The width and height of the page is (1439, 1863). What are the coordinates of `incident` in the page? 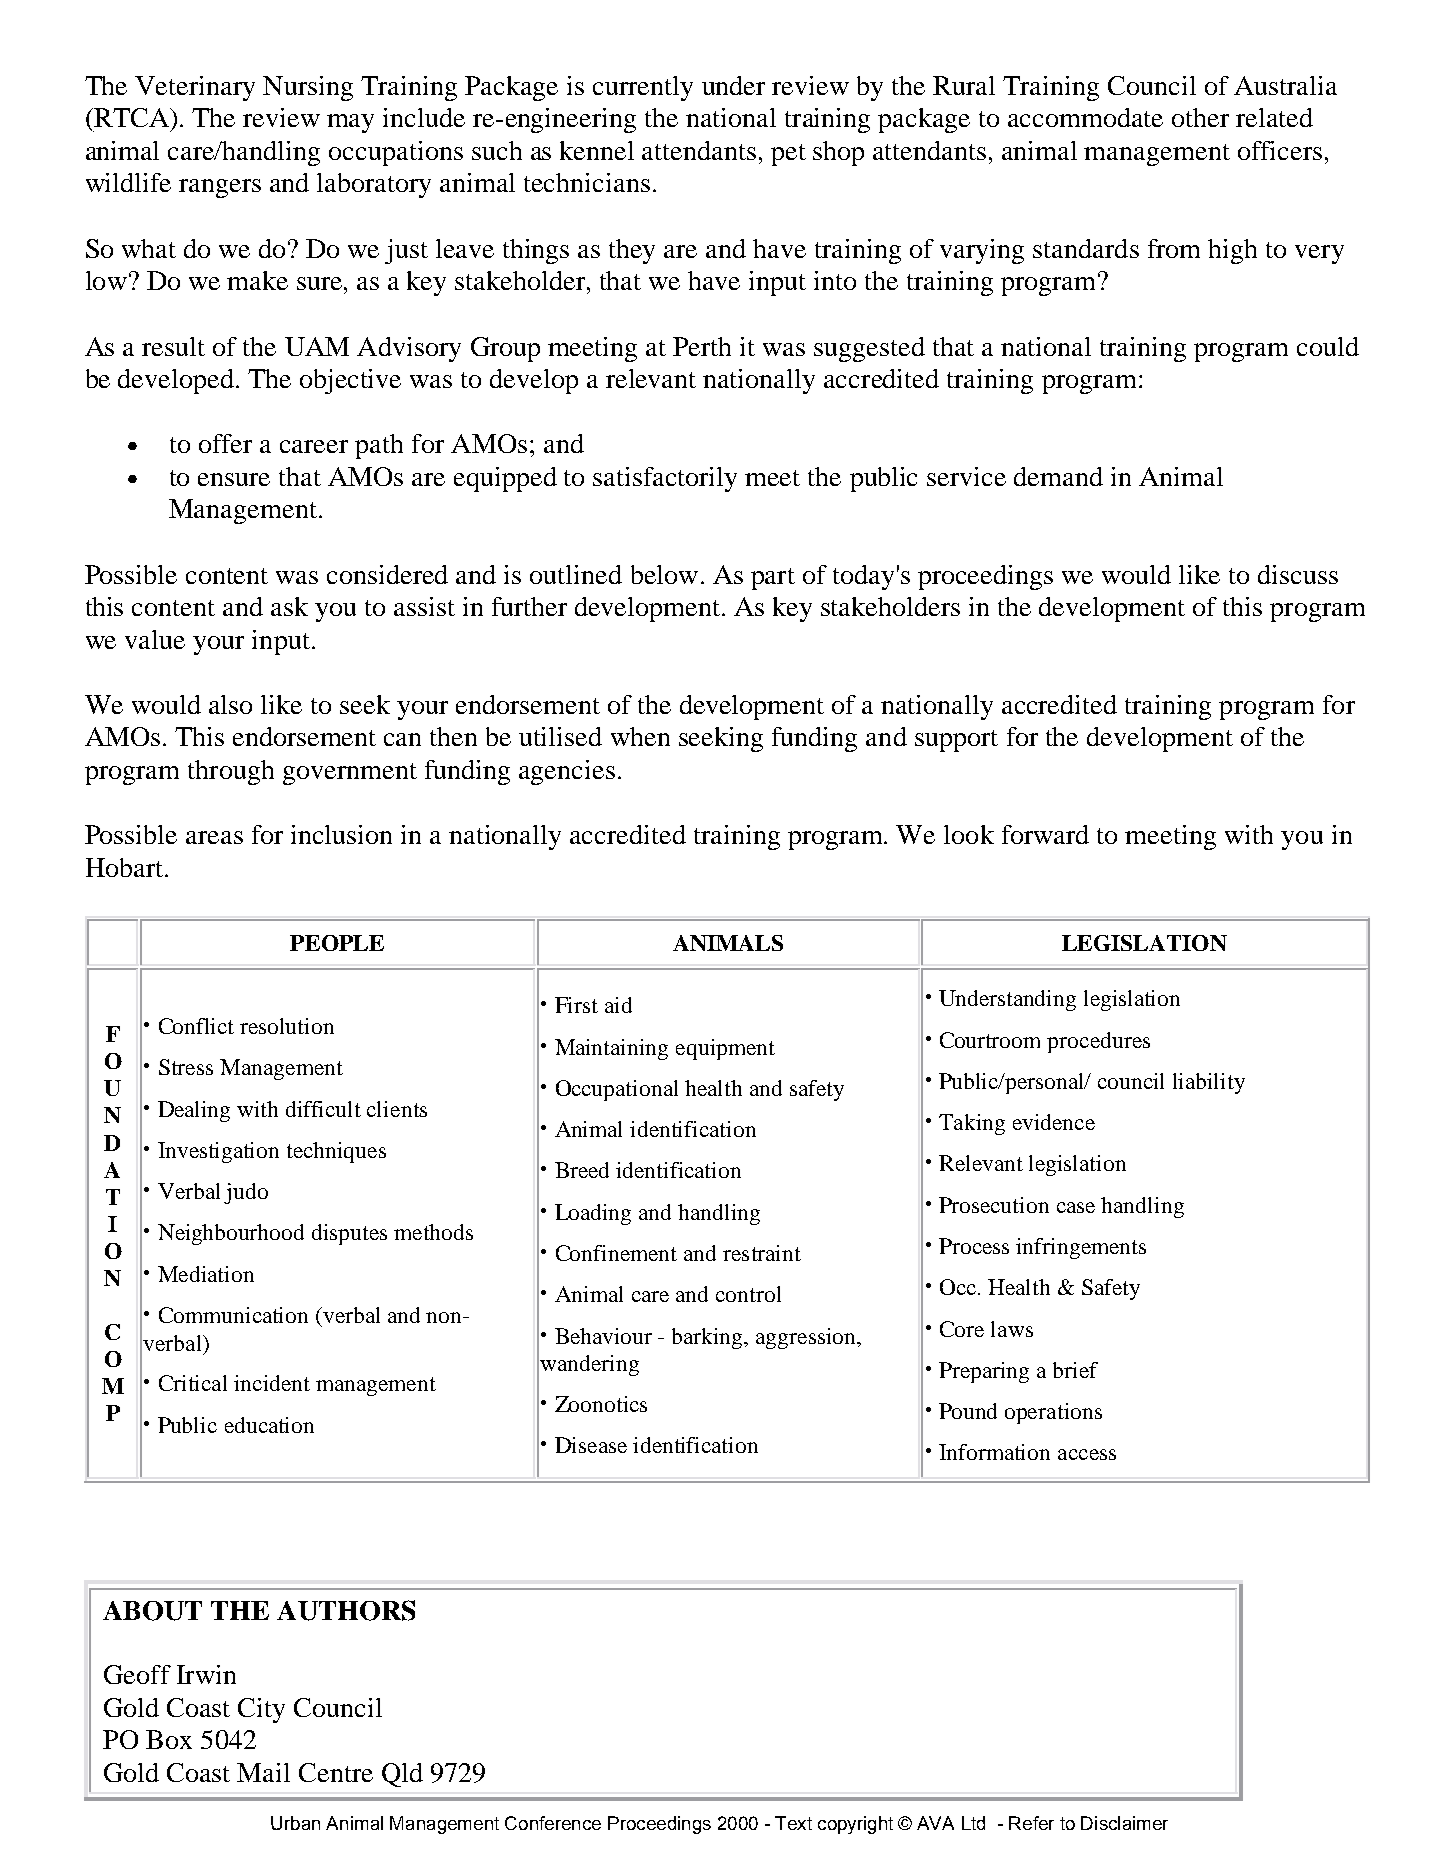 It's located at (272, 1383).
